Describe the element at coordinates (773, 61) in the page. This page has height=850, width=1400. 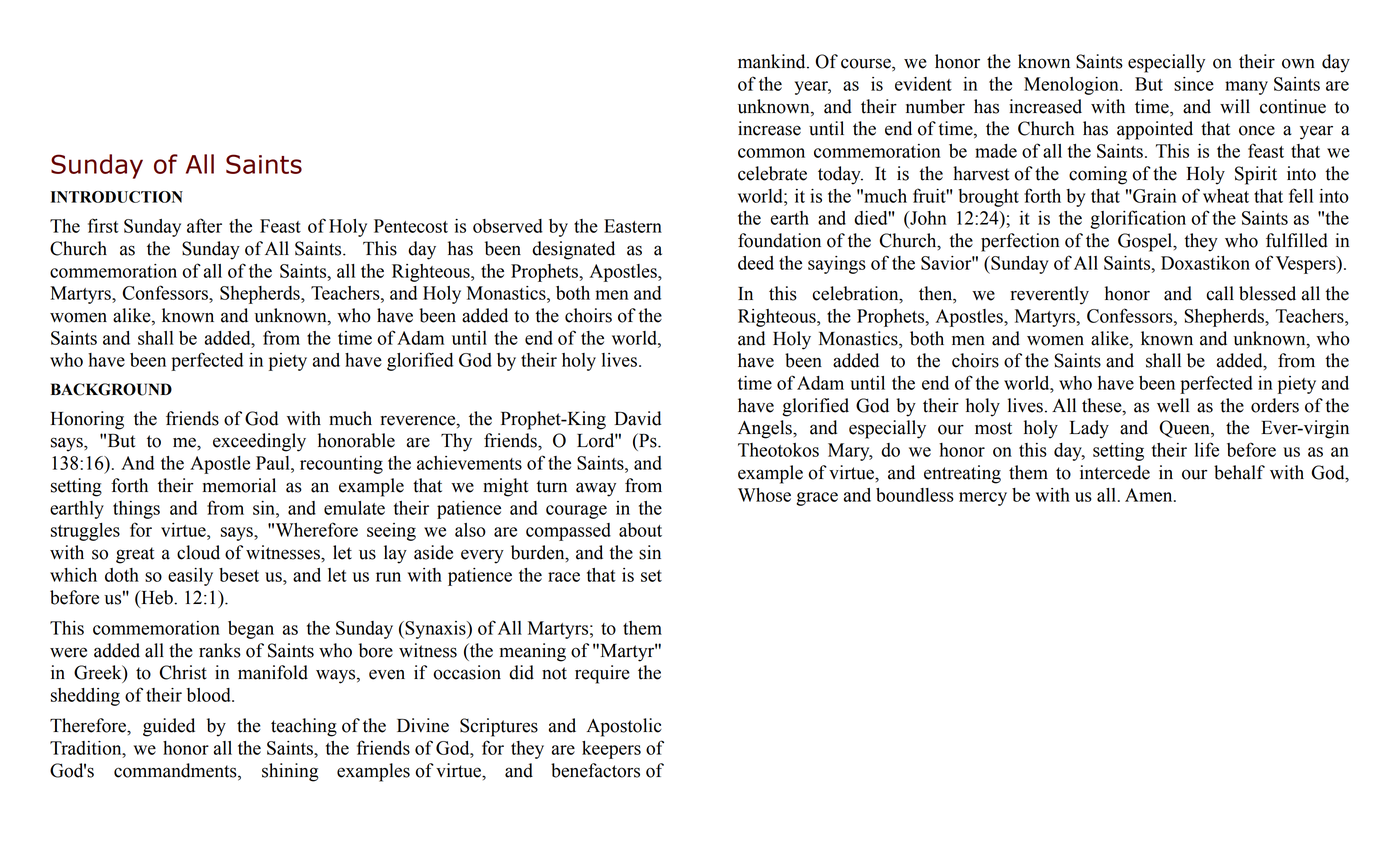
I see `mankind` at that location.
